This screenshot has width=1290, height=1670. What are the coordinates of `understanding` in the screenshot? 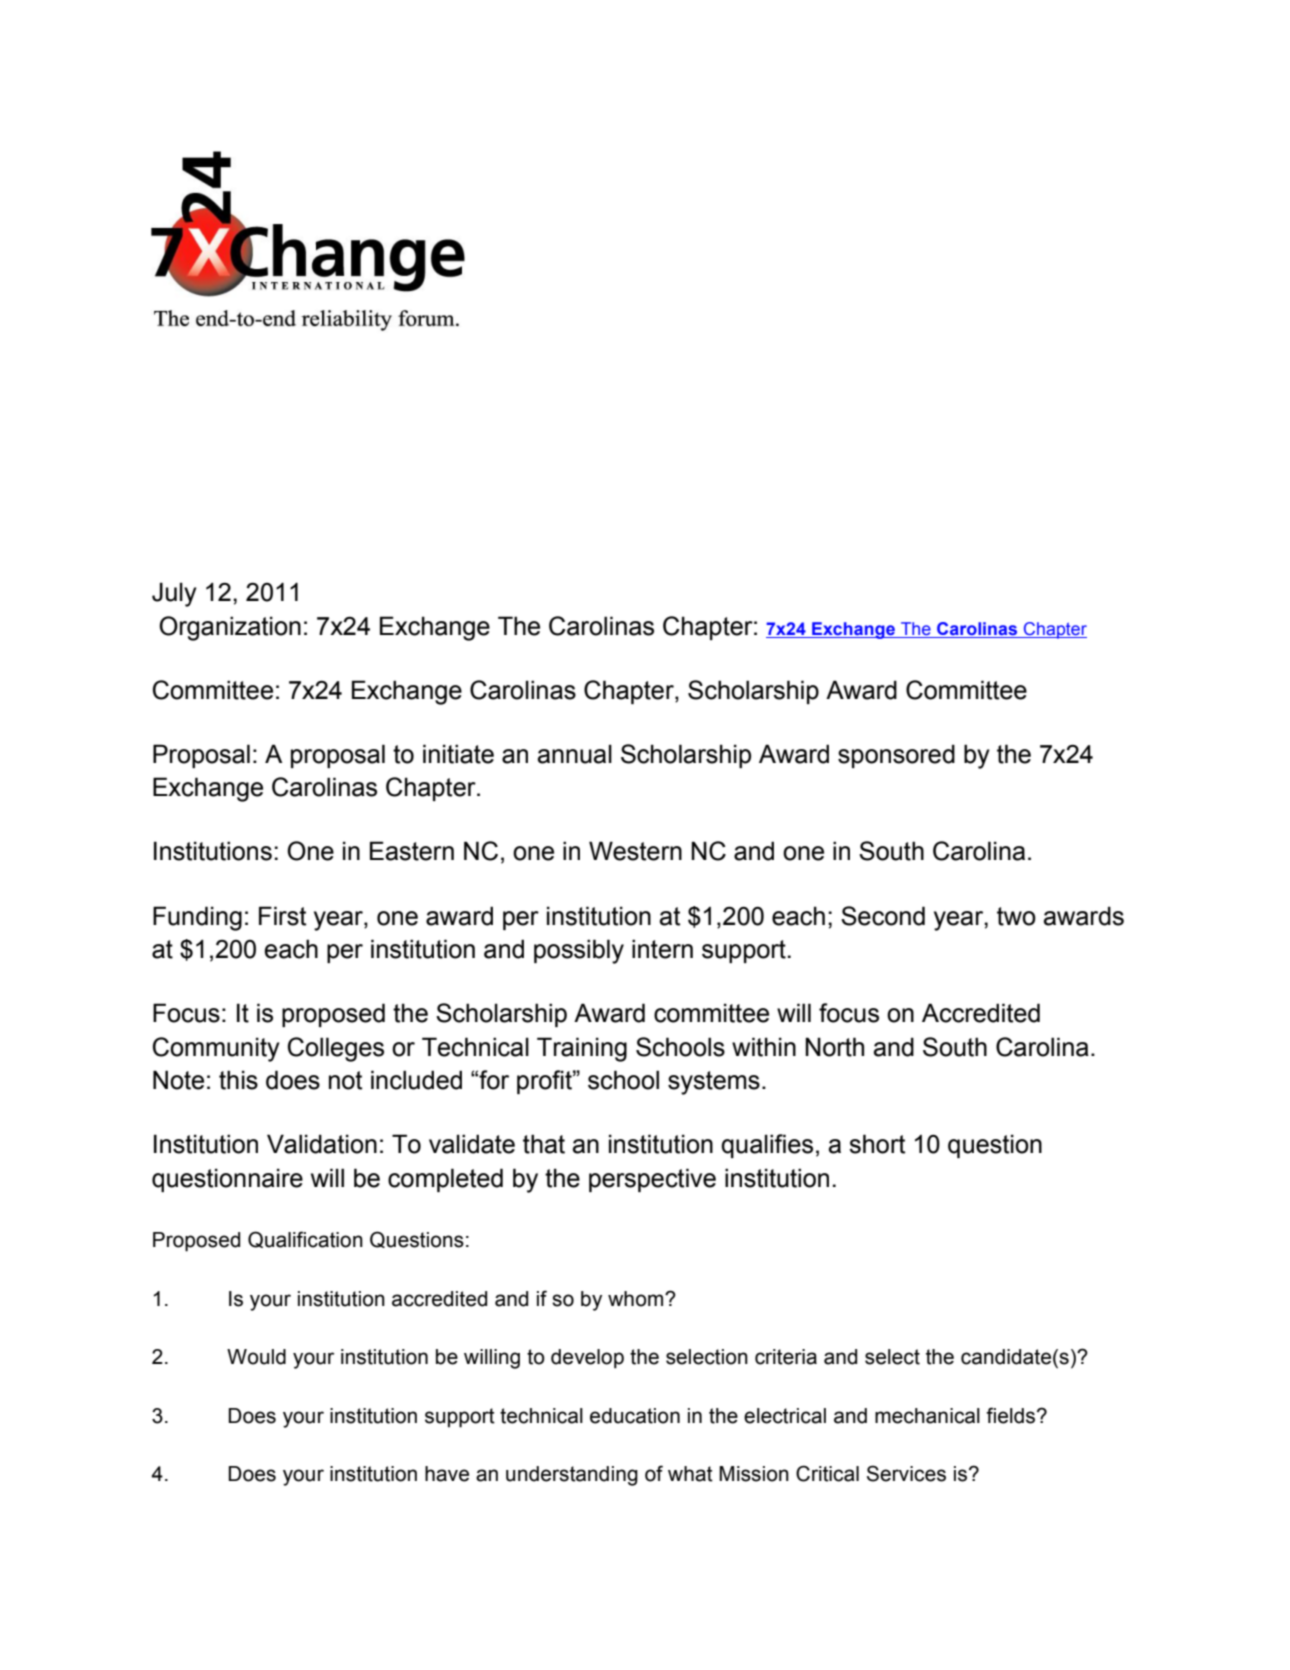 It's located at (572, 1476).
